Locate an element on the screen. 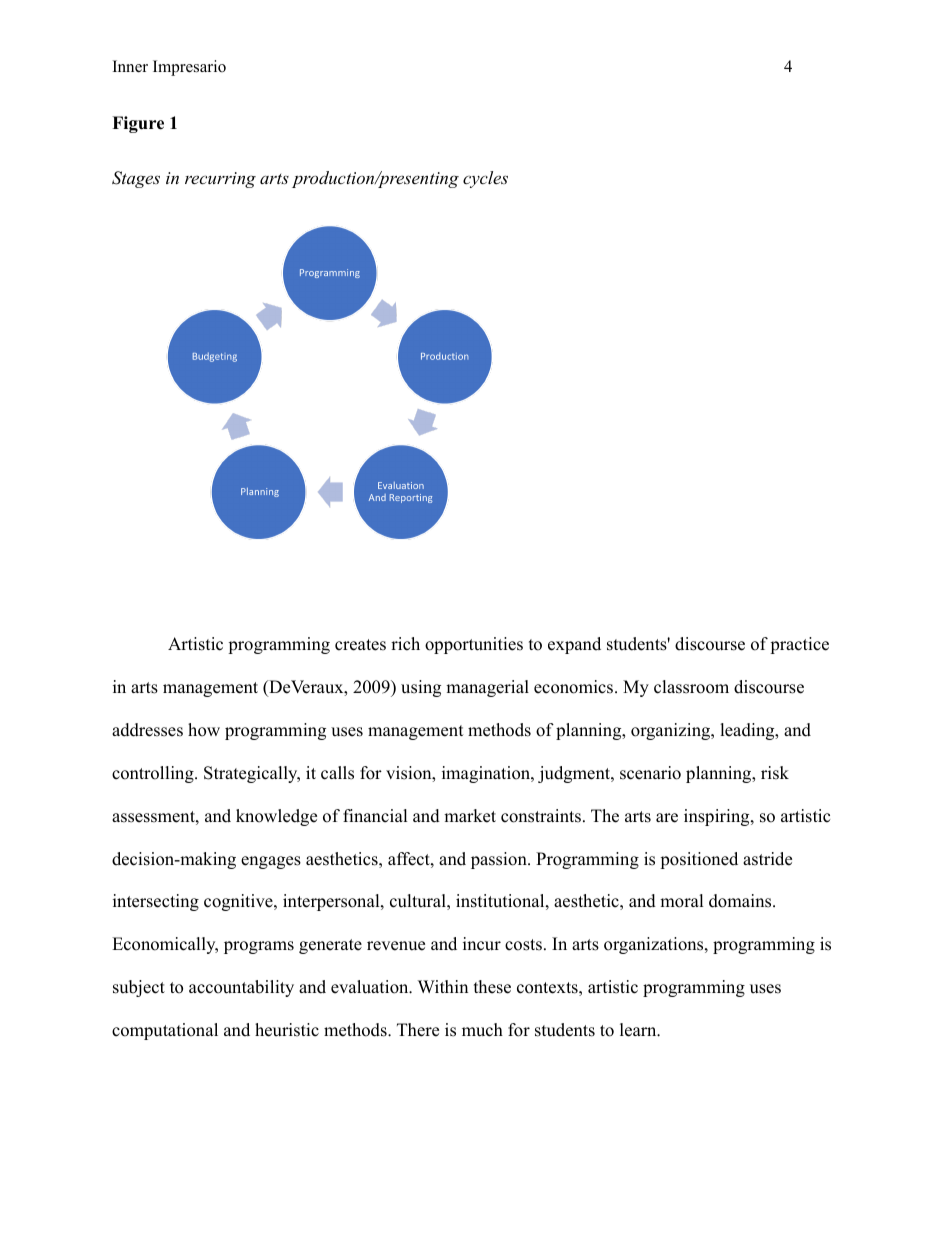 The width and height of the screenshot is (952, 1233). cycles is located at coordinates (485, 179).
